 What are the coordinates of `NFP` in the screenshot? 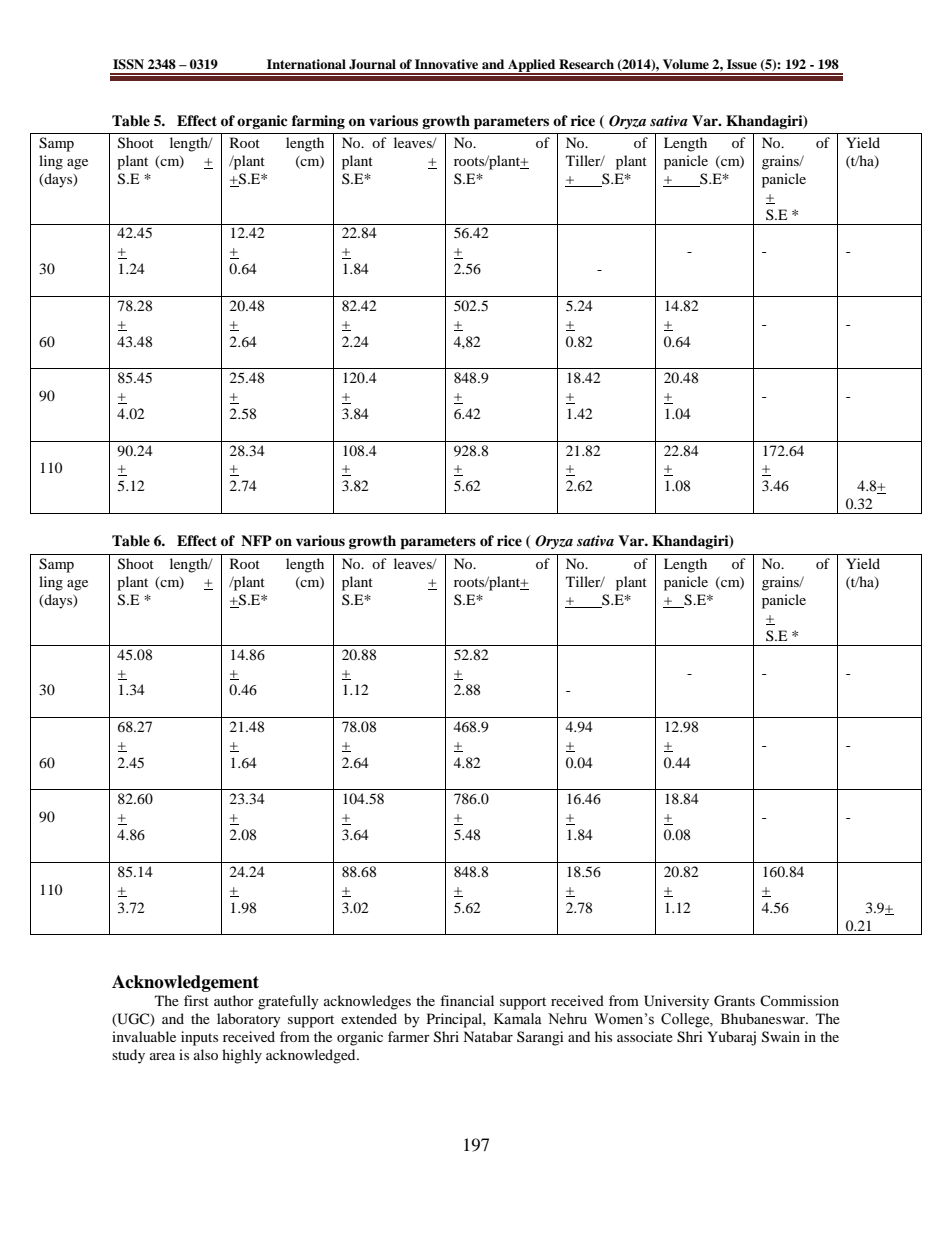 It's located at (256, 540).
